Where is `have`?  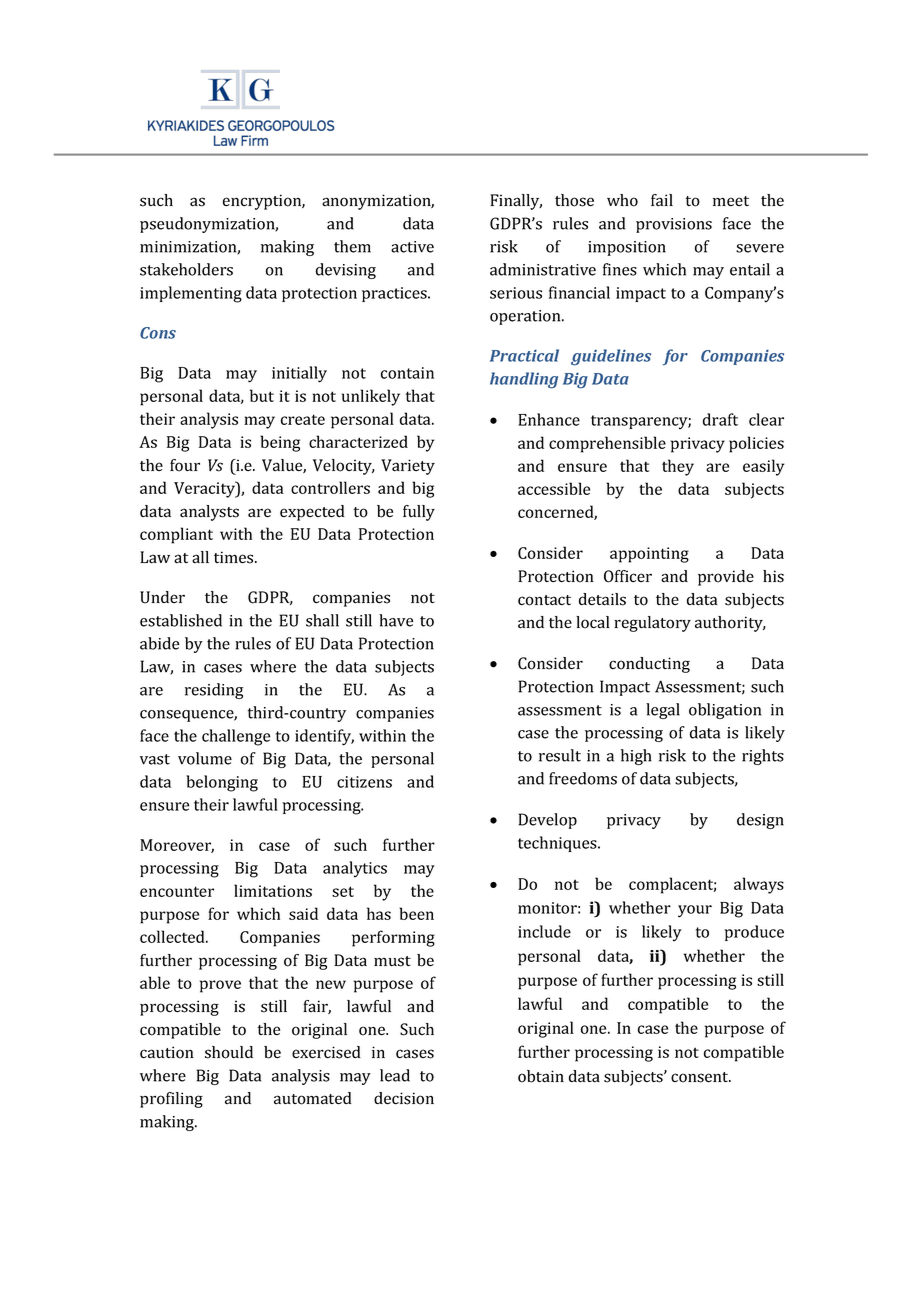
have is located at coordinates (396, 620).
